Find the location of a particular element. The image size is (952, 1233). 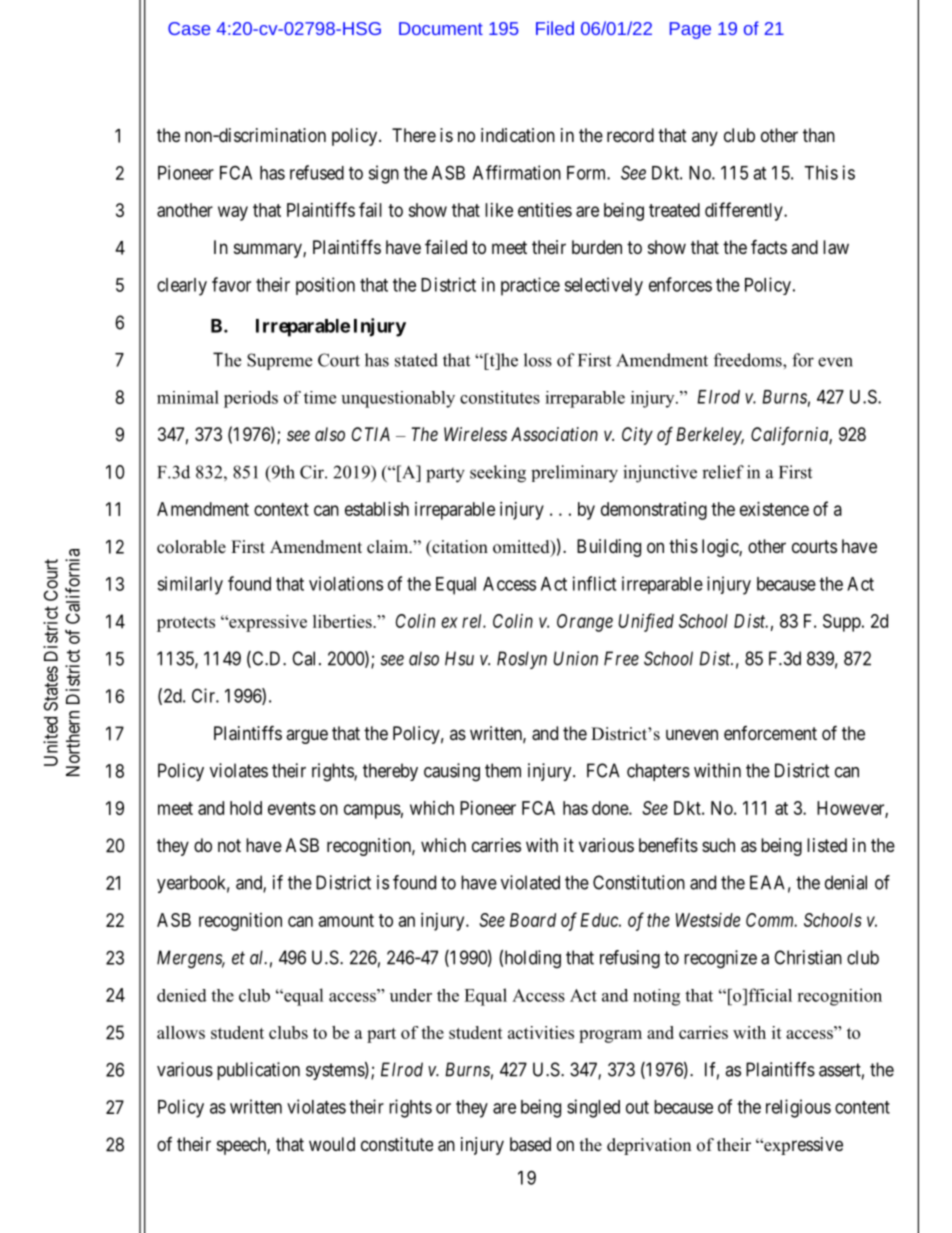

Supp is located at coordinates (842, 623).
